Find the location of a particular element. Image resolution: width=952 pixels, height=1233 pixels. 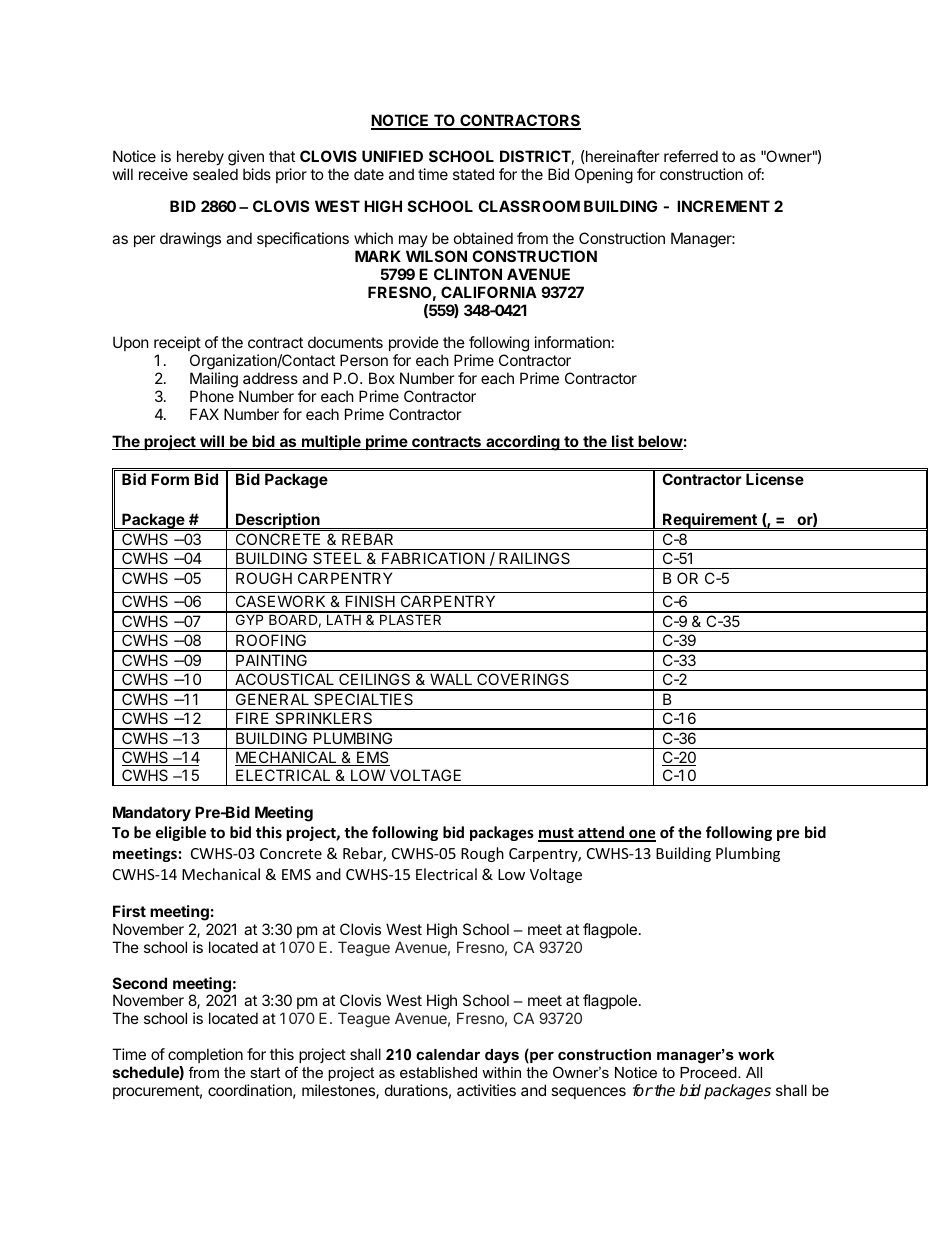

Mandatory is located at coordinates (152, 813).
